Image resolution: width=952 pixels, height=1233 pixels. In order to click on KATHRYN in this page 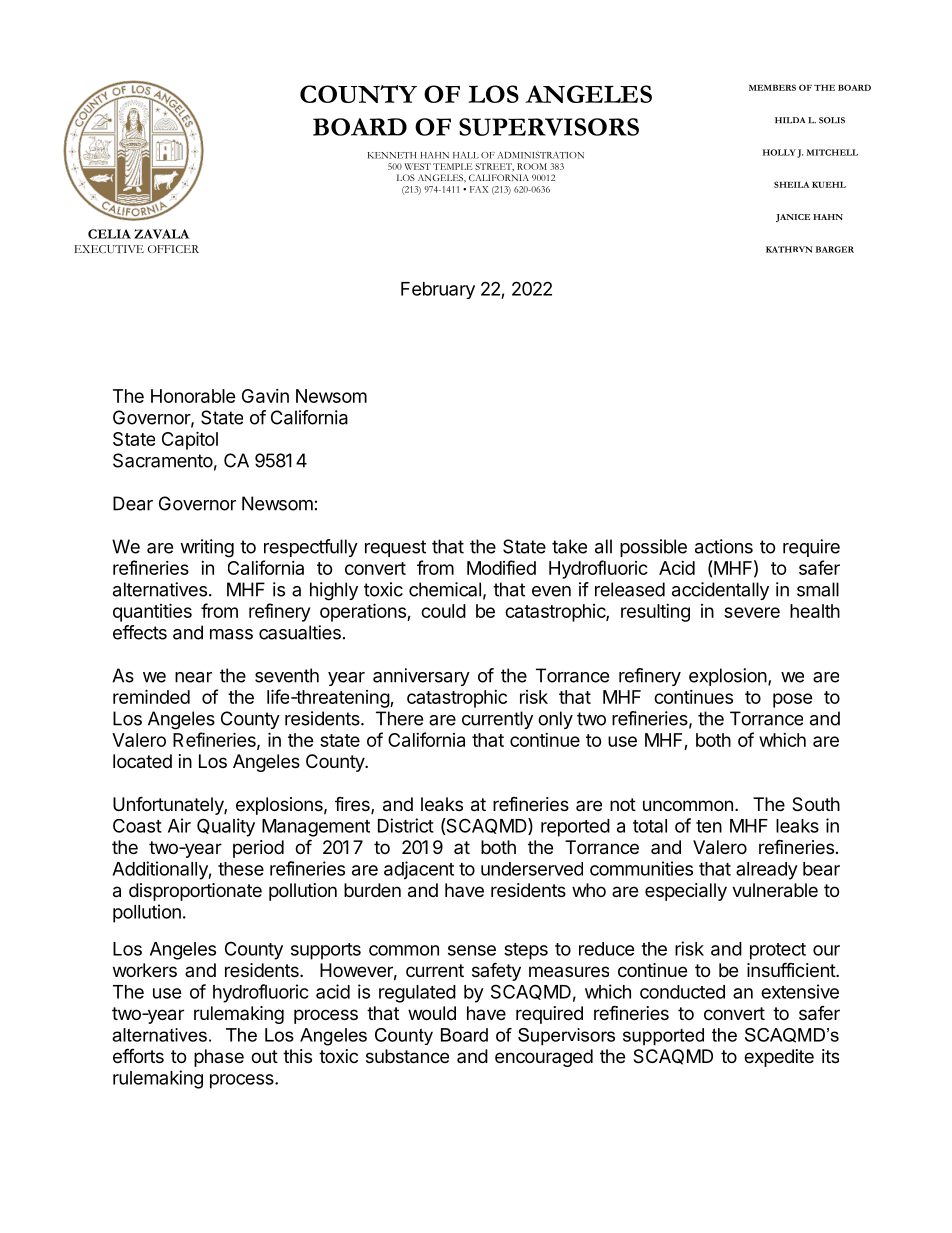, I will do `click(789, 249)`.
